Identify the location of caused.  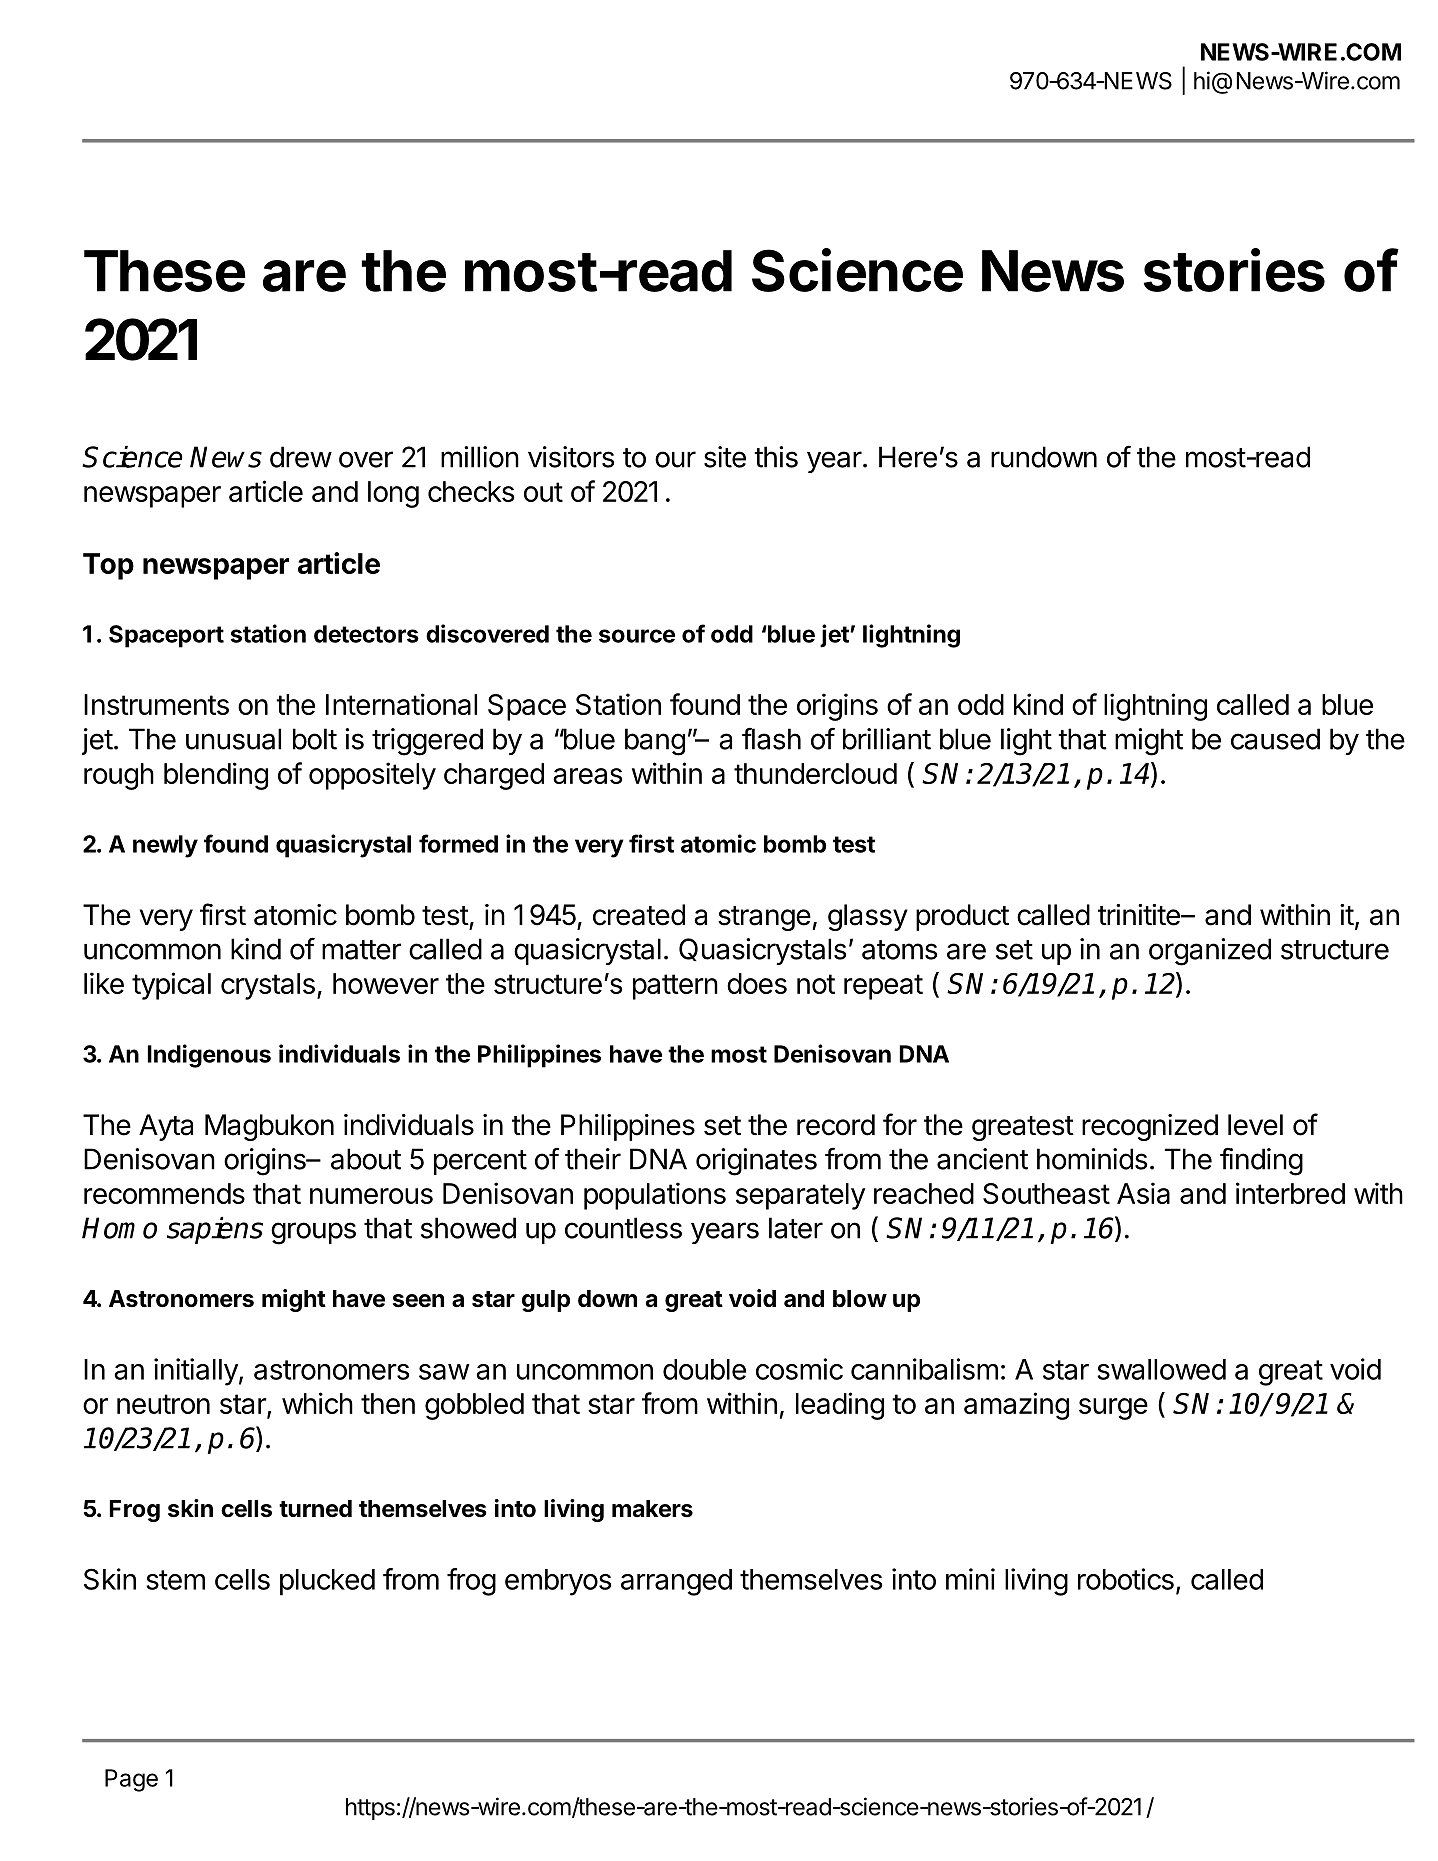
(1275, 739).
